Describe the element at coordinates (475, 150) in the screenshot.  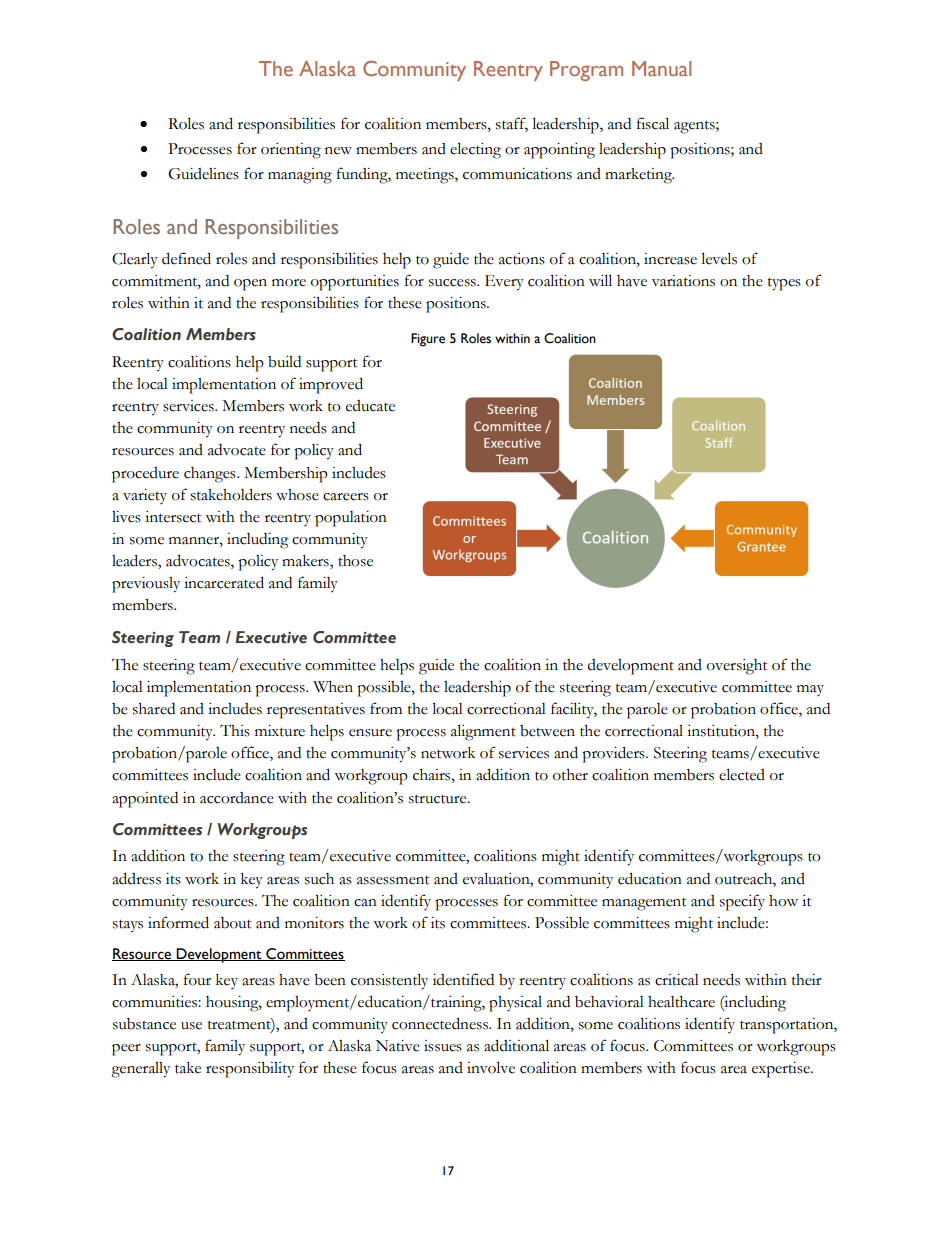
I see `electing` at that location.
